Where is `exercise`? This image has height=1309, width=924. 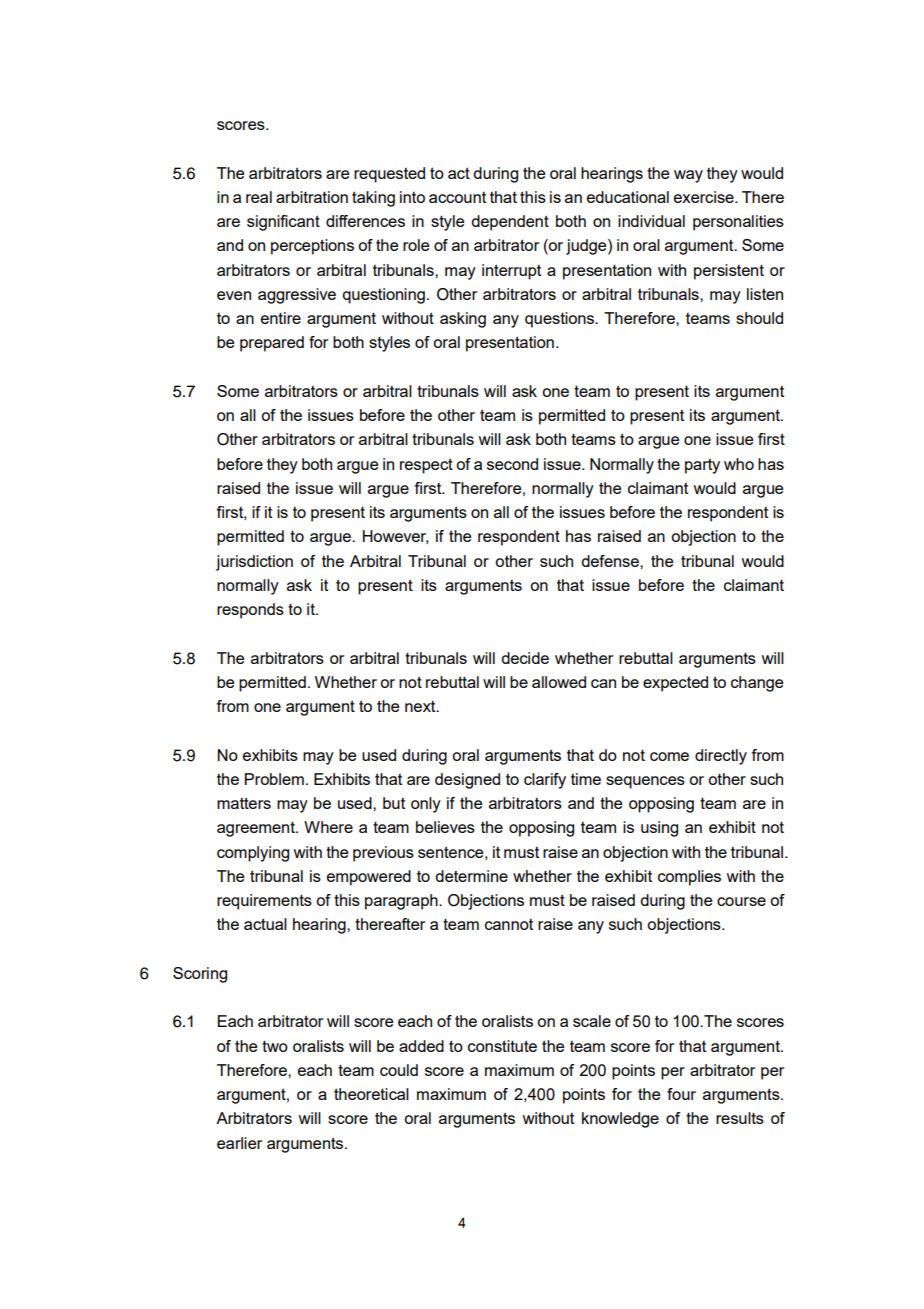 exercise is located at coordinates (705, 197).
